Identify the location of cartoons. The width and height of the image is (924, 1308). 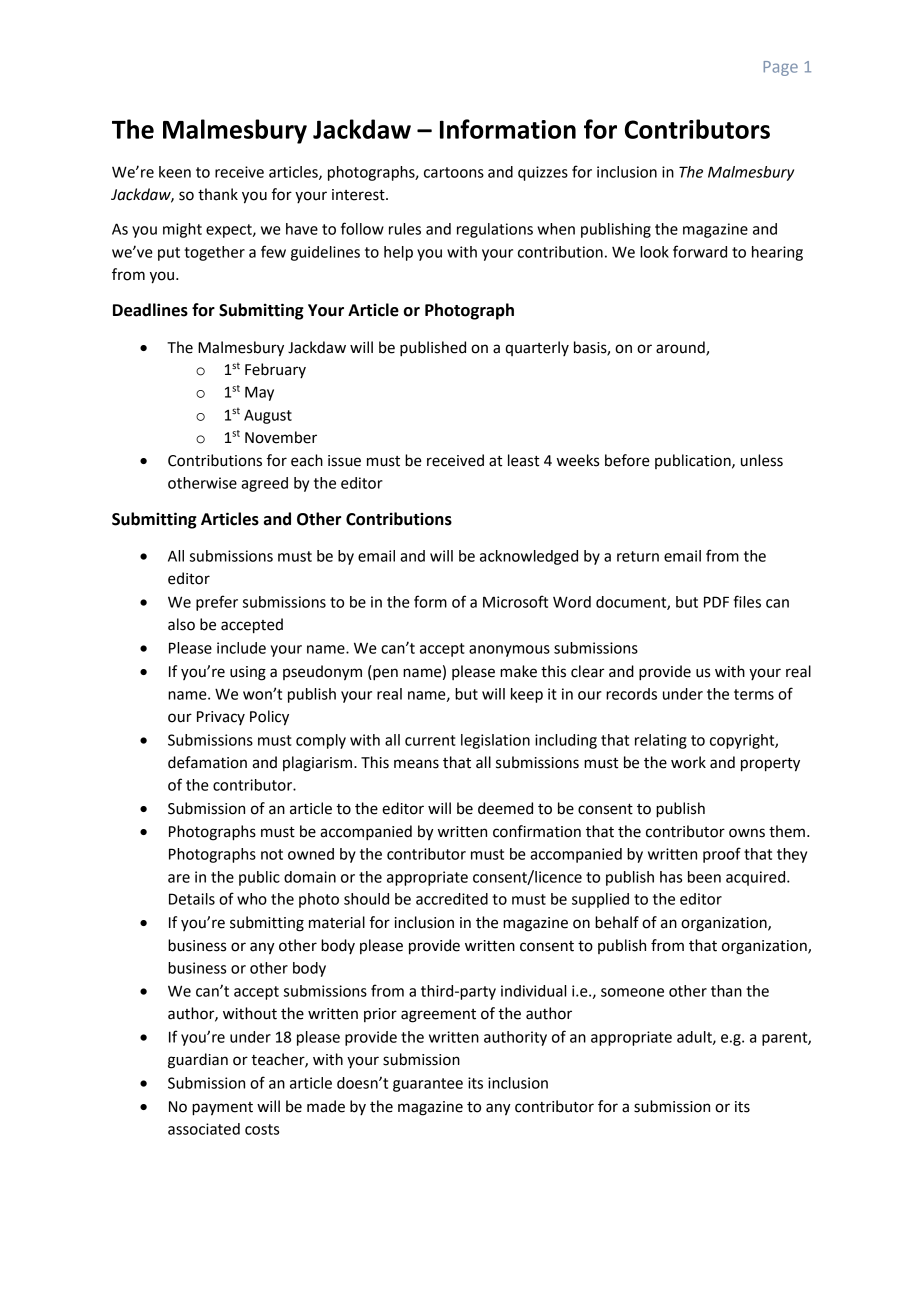
(454, 172).
